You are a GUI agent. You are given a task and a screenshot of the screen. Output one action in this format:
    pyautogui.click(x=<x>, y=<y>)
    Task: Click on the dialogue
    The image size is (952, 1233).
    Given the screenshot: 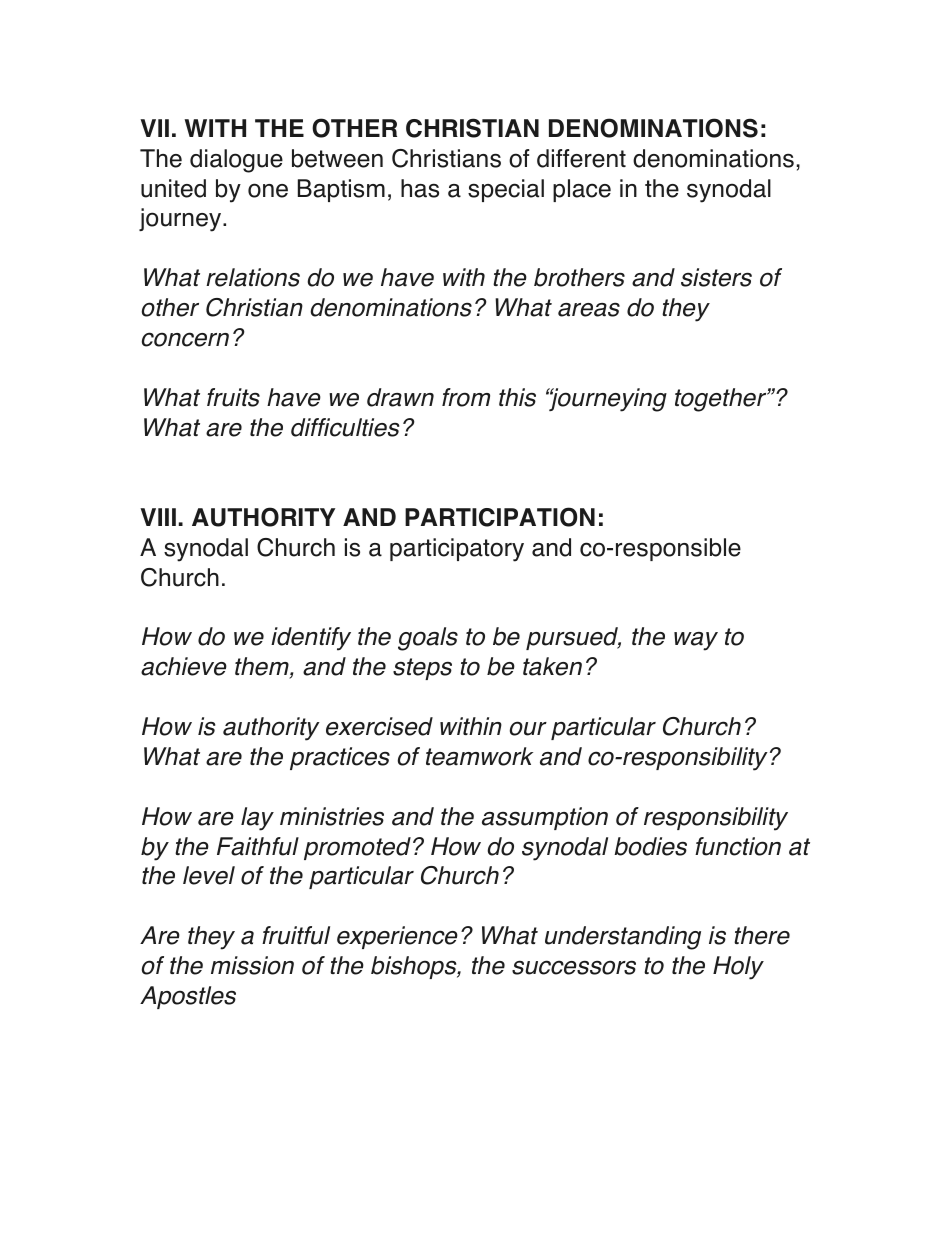 What is the action you would take?
    pyautogui.click(x=236, y=161)
